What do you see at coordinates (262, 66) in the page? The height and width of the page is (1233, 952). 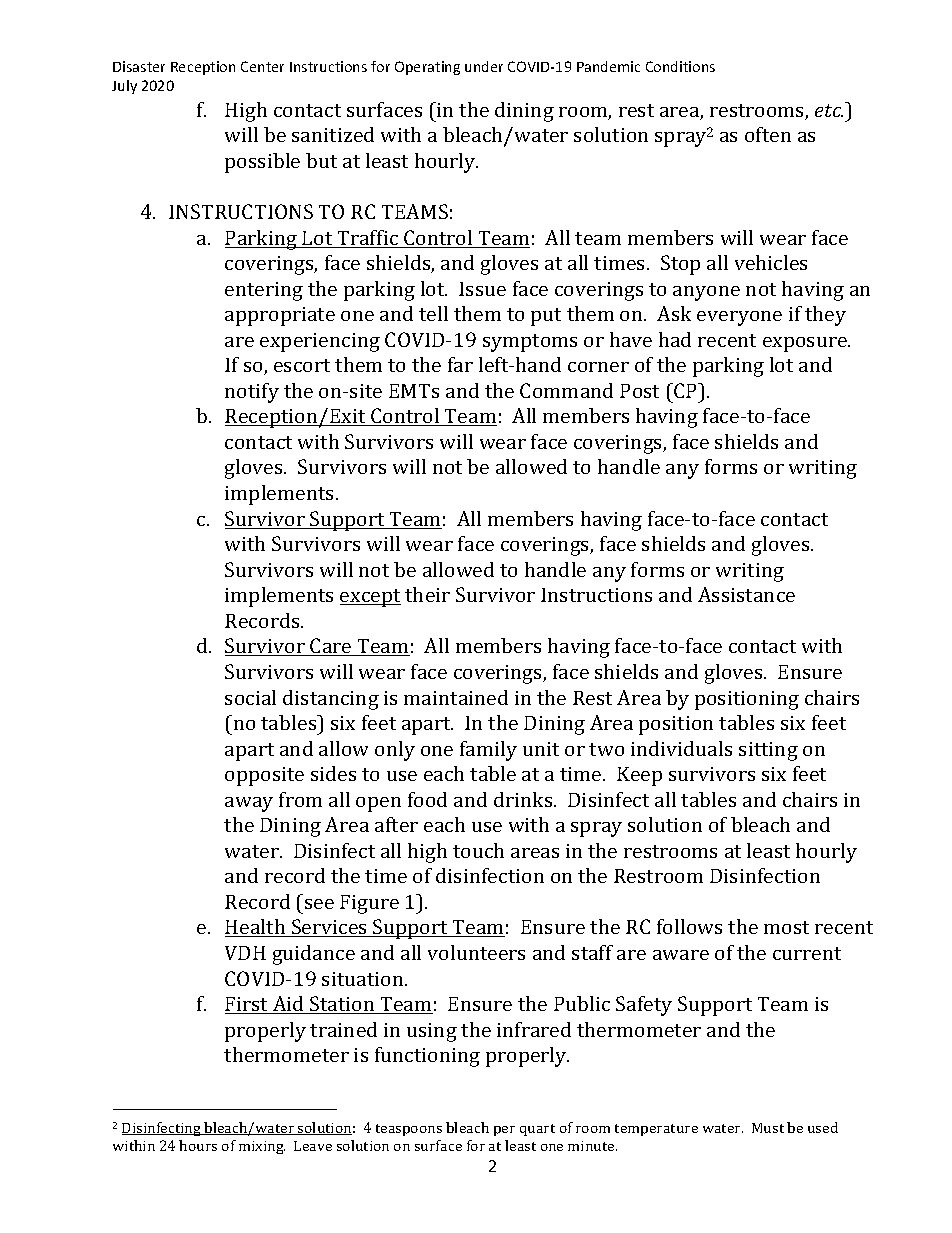 I see `Center` at bounding box center [262, 66].
